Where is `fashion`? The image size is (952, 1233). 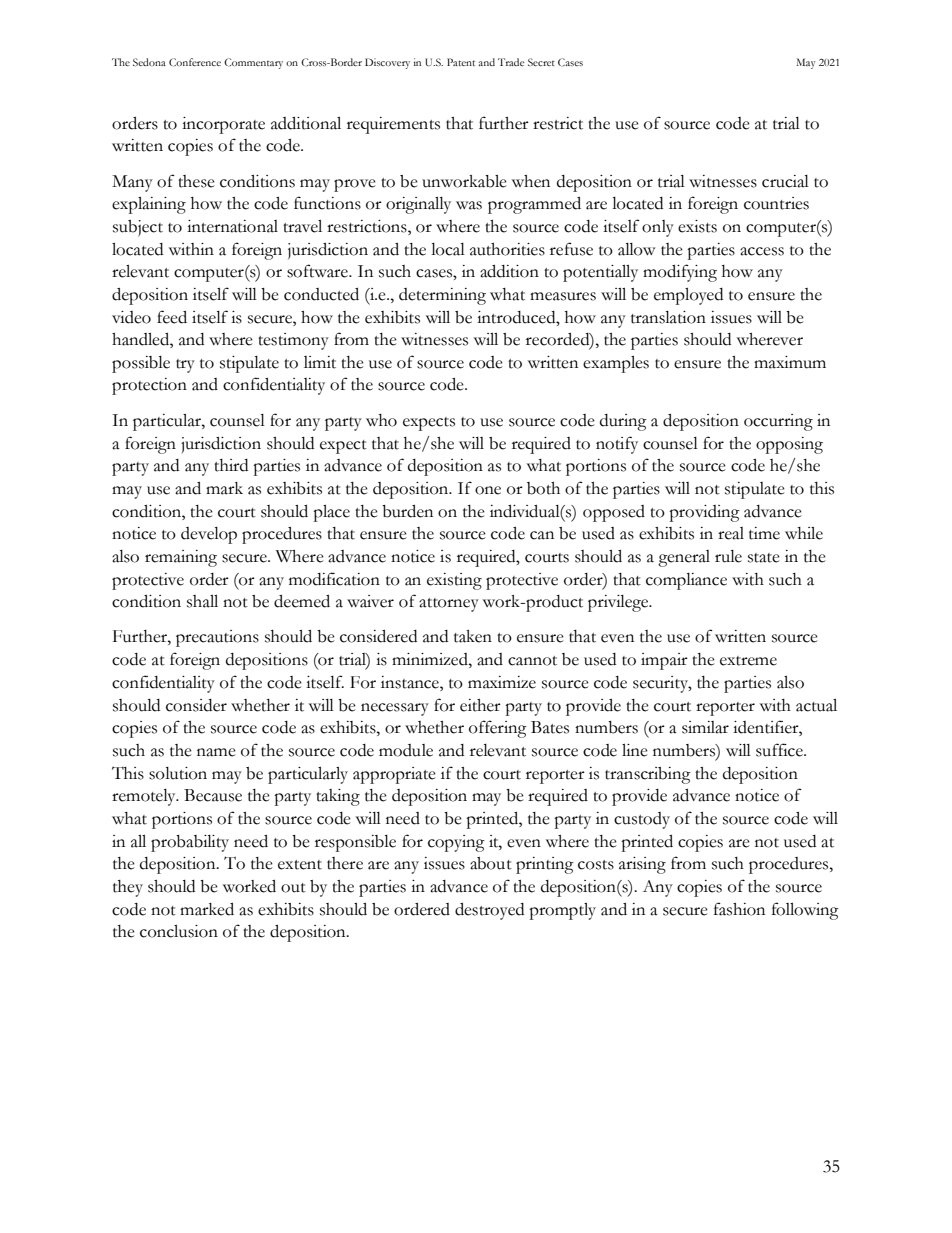
fashion is located at coordinates (739, 909).
